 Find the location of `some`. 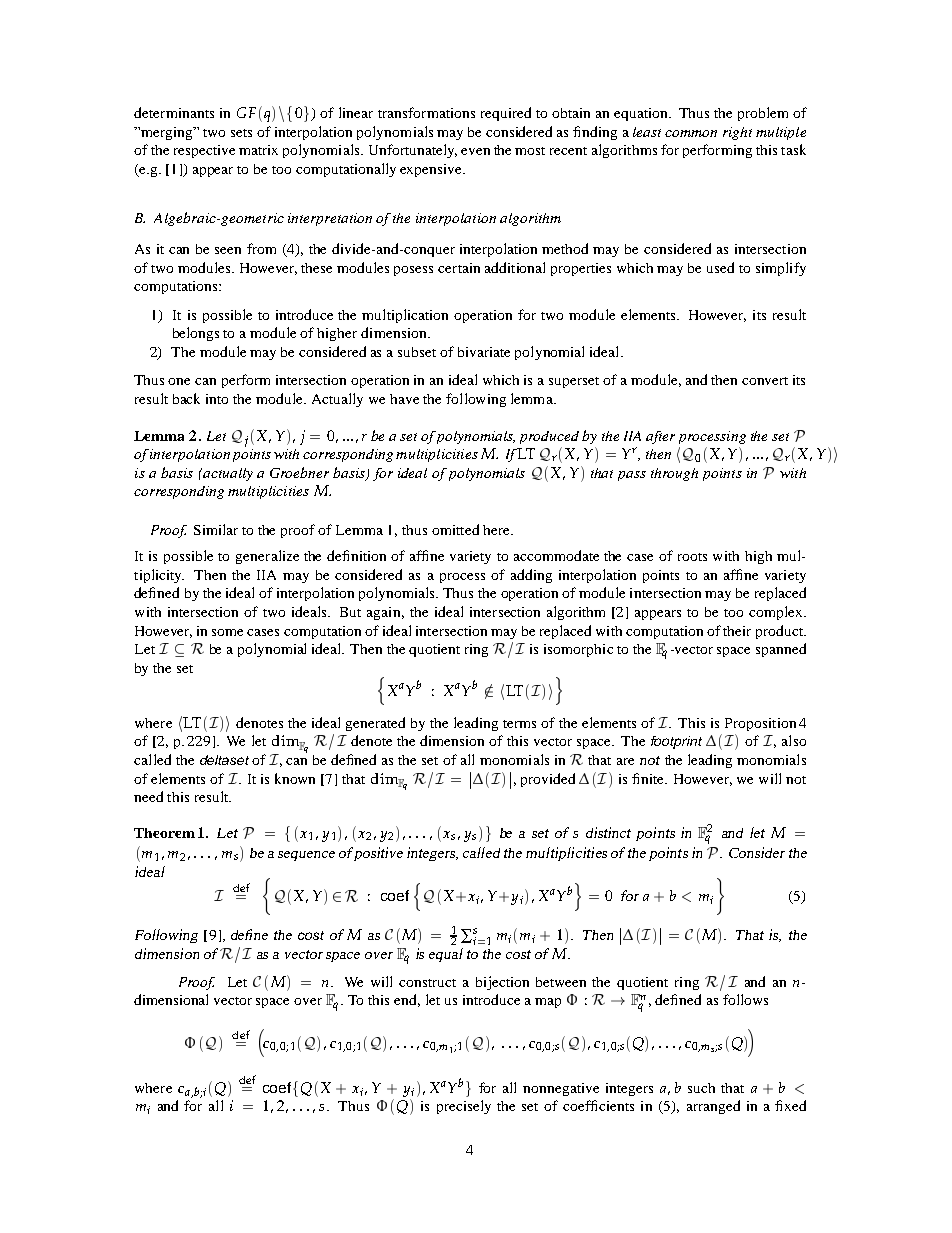

some is located at coordinates (227, 632).
